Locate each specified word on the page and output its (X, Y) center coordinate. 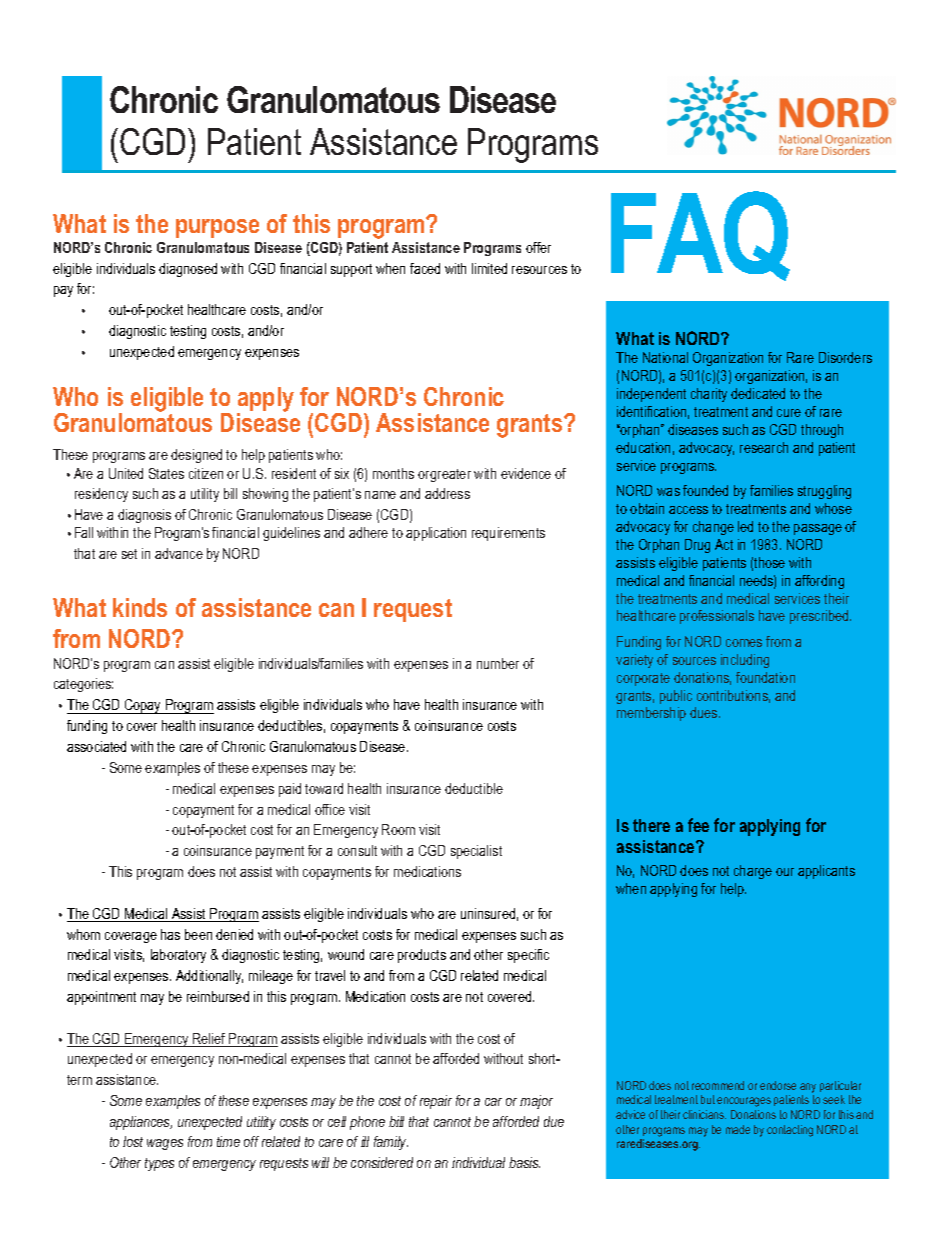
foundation (765, 677)
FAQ (700, 236)
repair (436, 1102)
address (447, 493)
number (498, 663)
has (170, 934)
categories (83, 685)
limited (489, 268)
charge (753, 872)
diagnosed (188, 270)
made (738, 1129)
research (764, 447)
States (166, 473)
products (422, 956)
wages (165, 1144)
